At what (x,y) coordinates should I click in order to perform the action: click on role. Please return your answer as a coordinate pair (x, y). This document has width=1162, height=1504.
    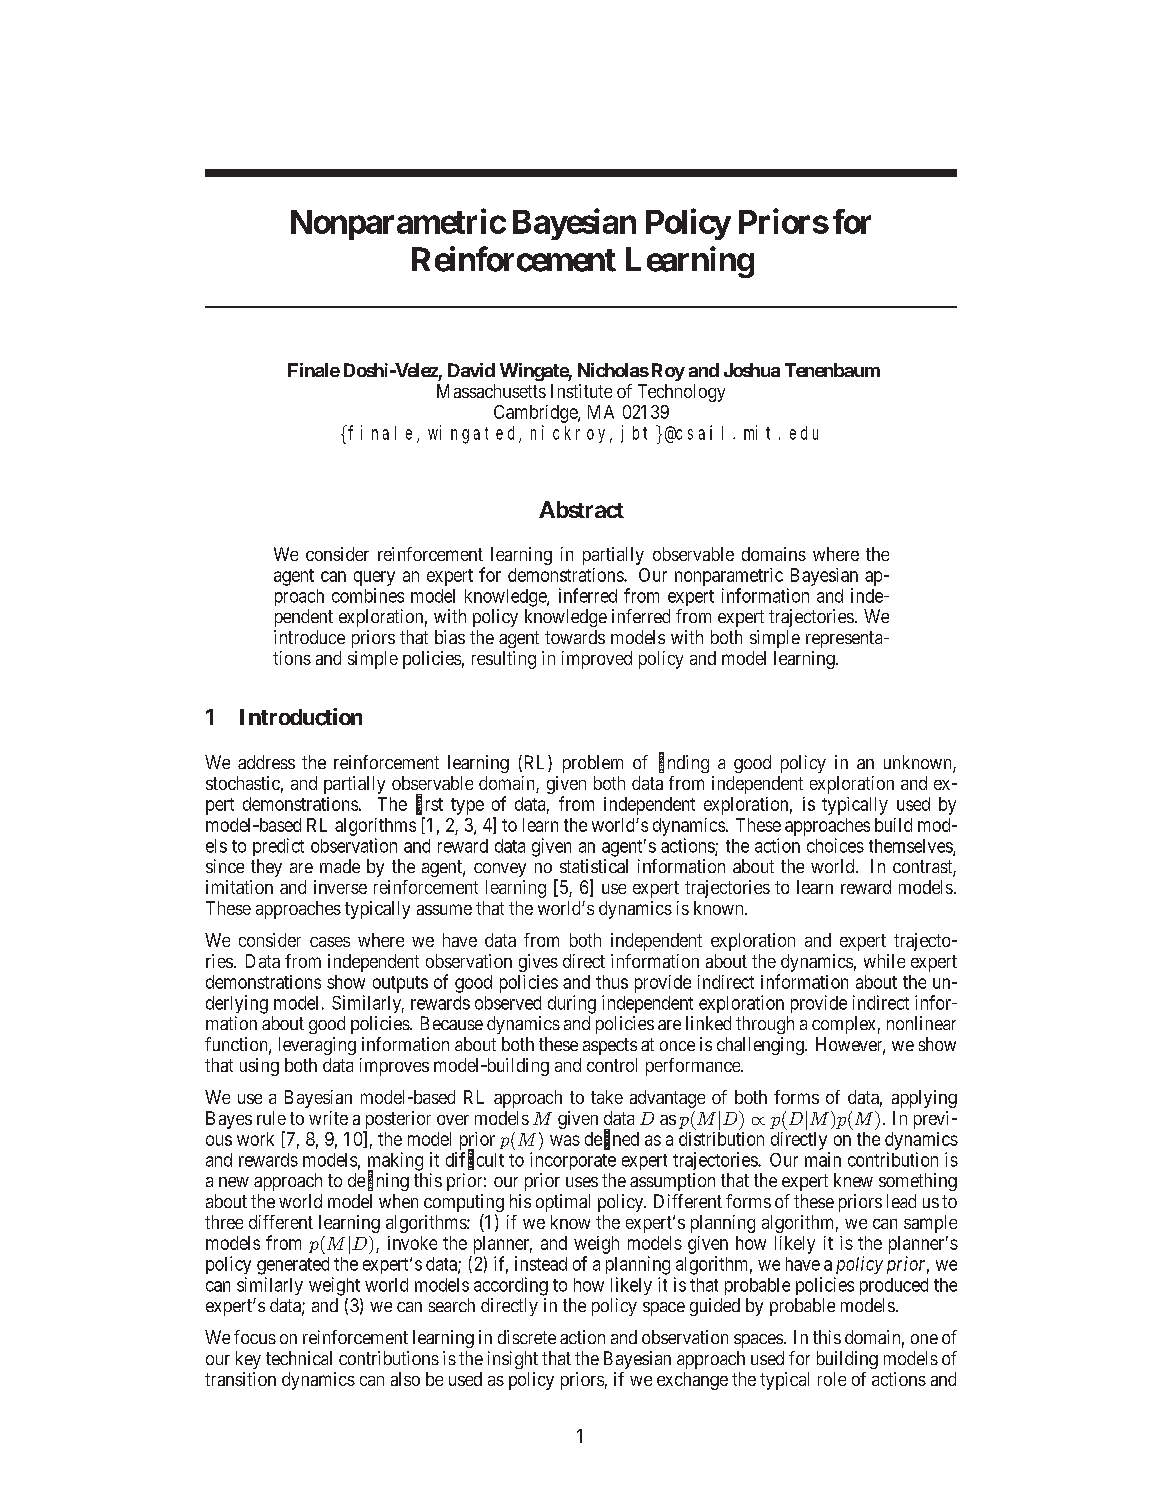
    Looking at the image, I should click on (832, 1379).
